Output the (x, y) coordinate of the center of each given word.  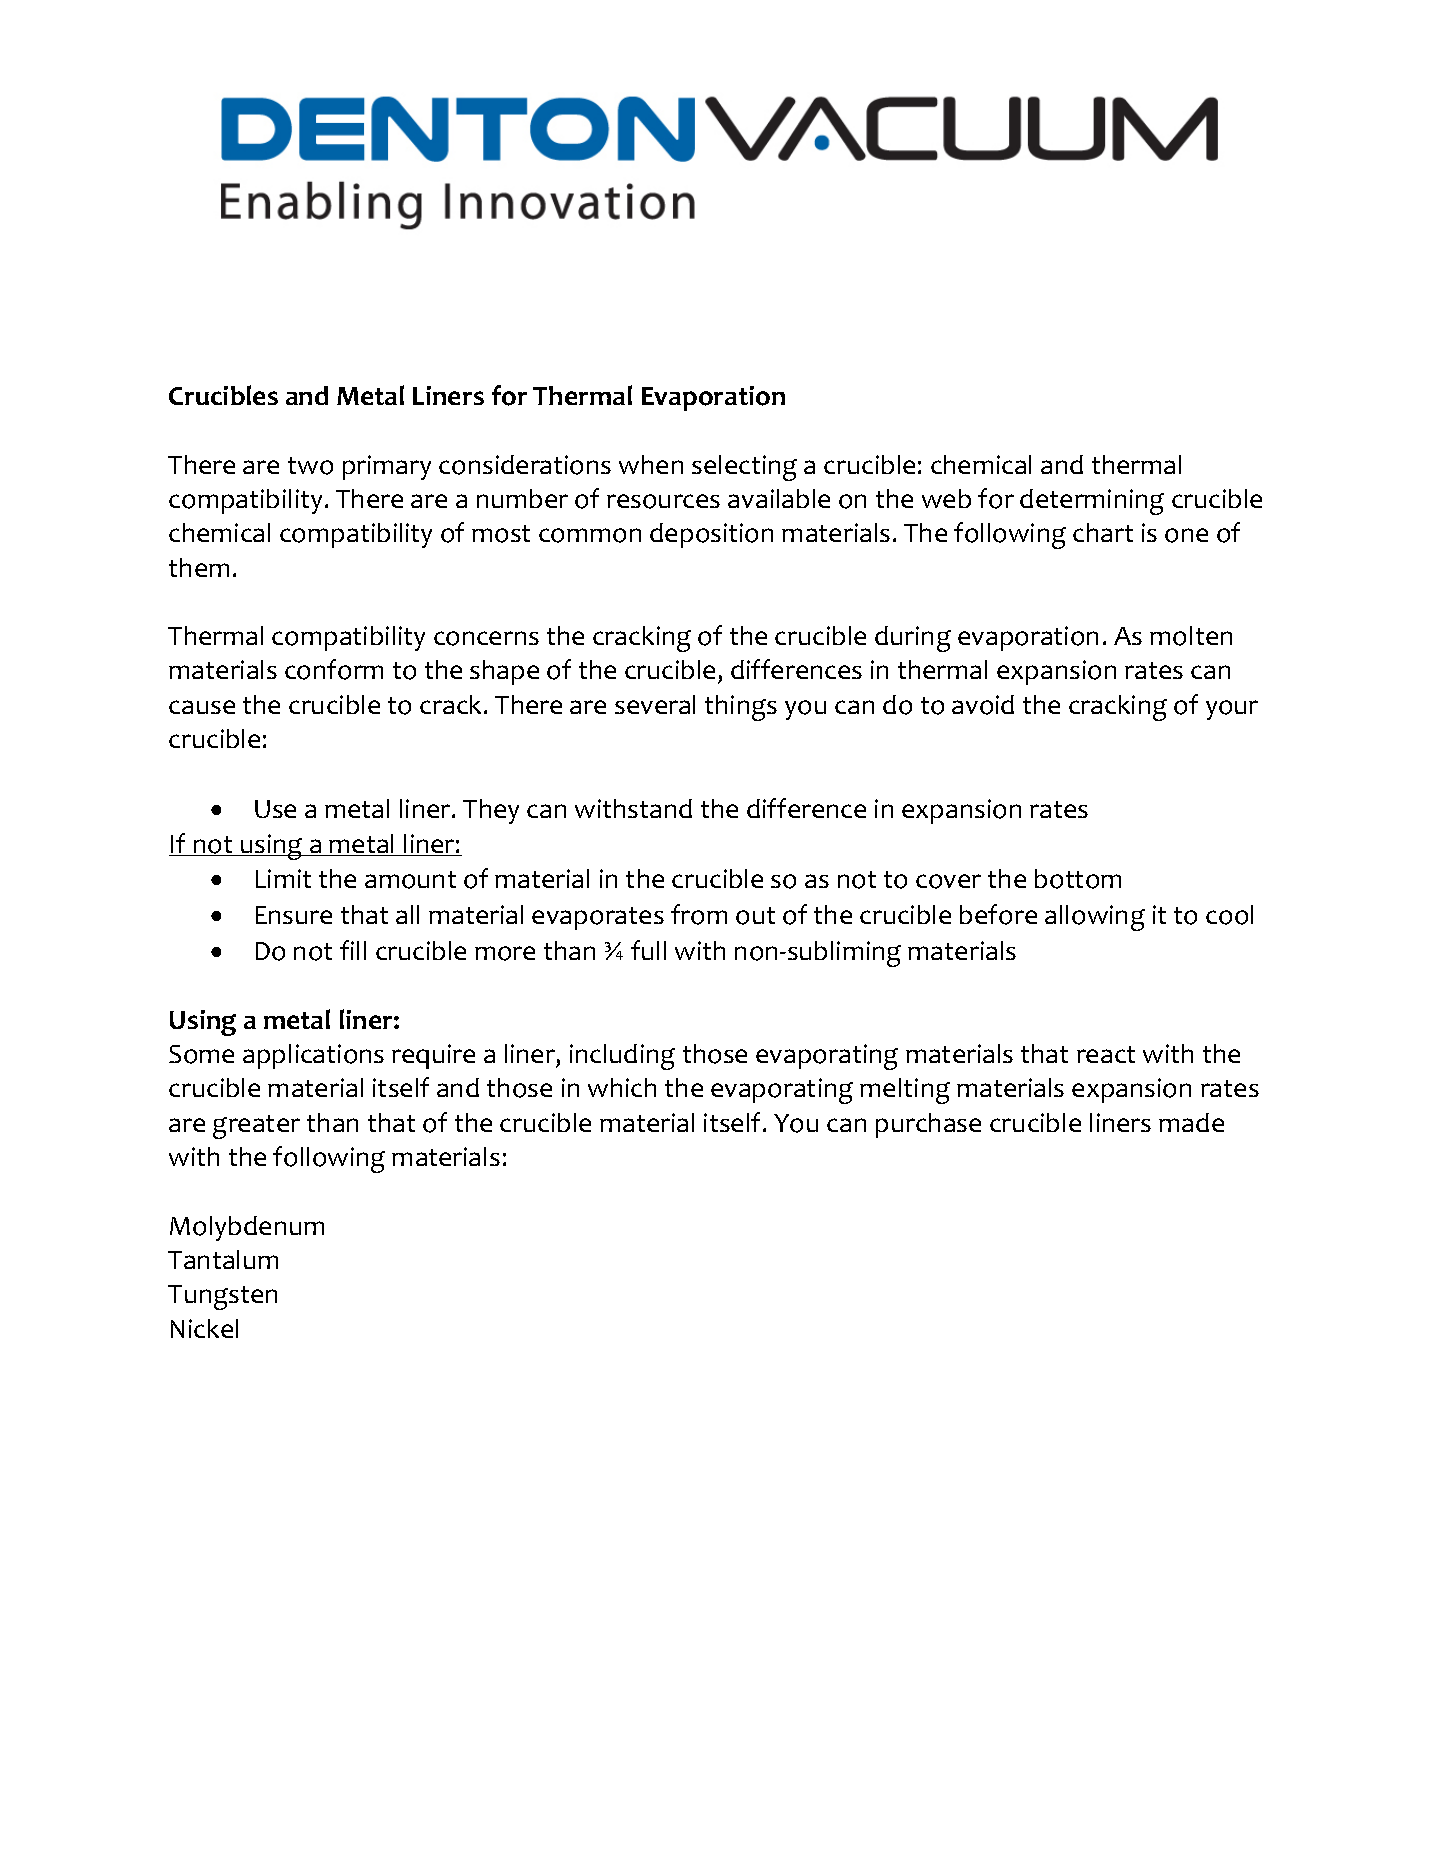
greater (256, 1127)
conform (334, 669)
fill (353, 950)
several (655, 704)
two (310, 466)
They (491, 811)
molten (1191, 636)
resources (663, 501)
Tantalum (223, 1259)
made (1191, 1122)
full (648, 950)
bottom (1078, 879)
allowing (1095, 918)
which (622, 1087)
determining (1092, 502)
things (741, 708)
